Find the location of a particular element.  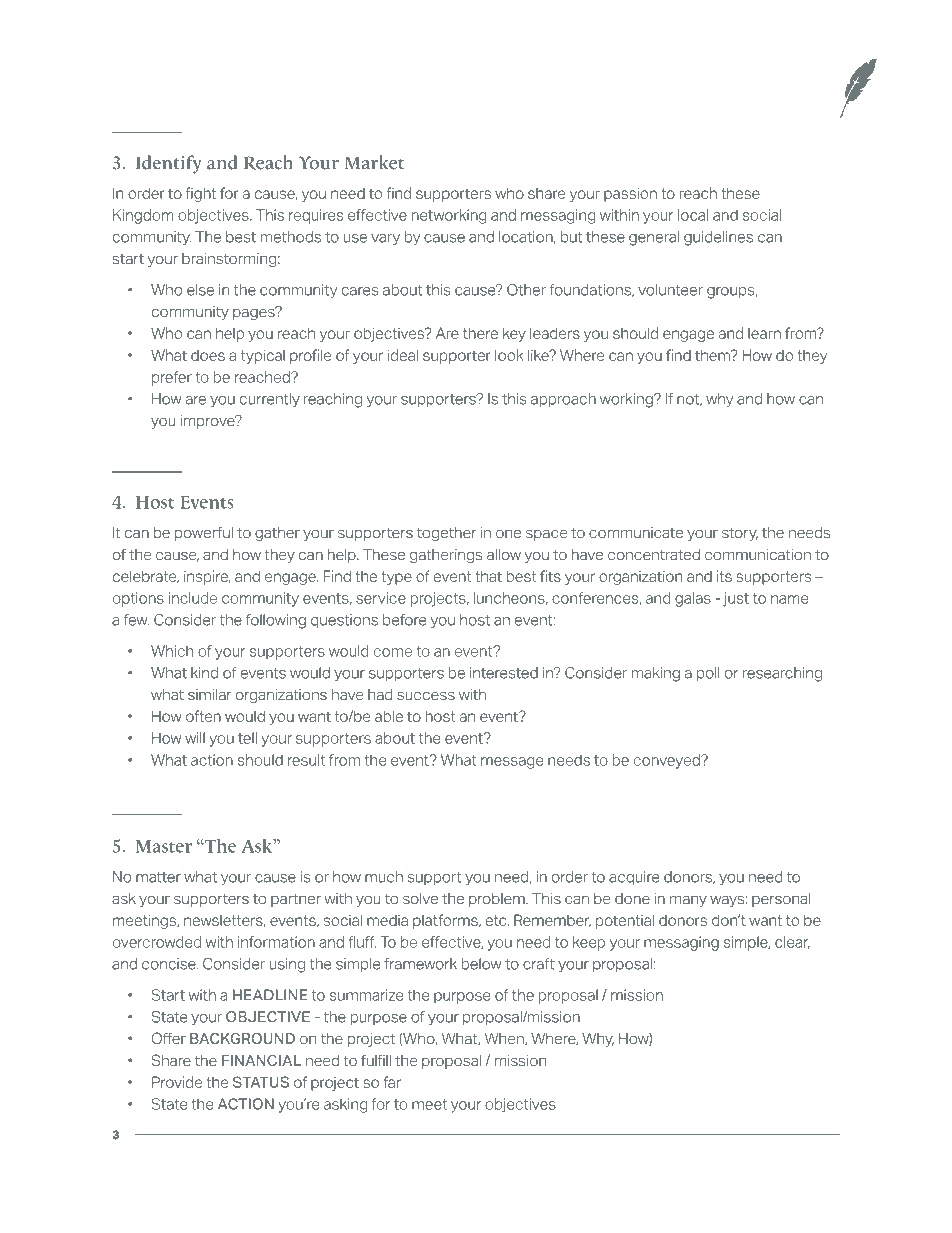

local is located at coordinates (693, 215).
